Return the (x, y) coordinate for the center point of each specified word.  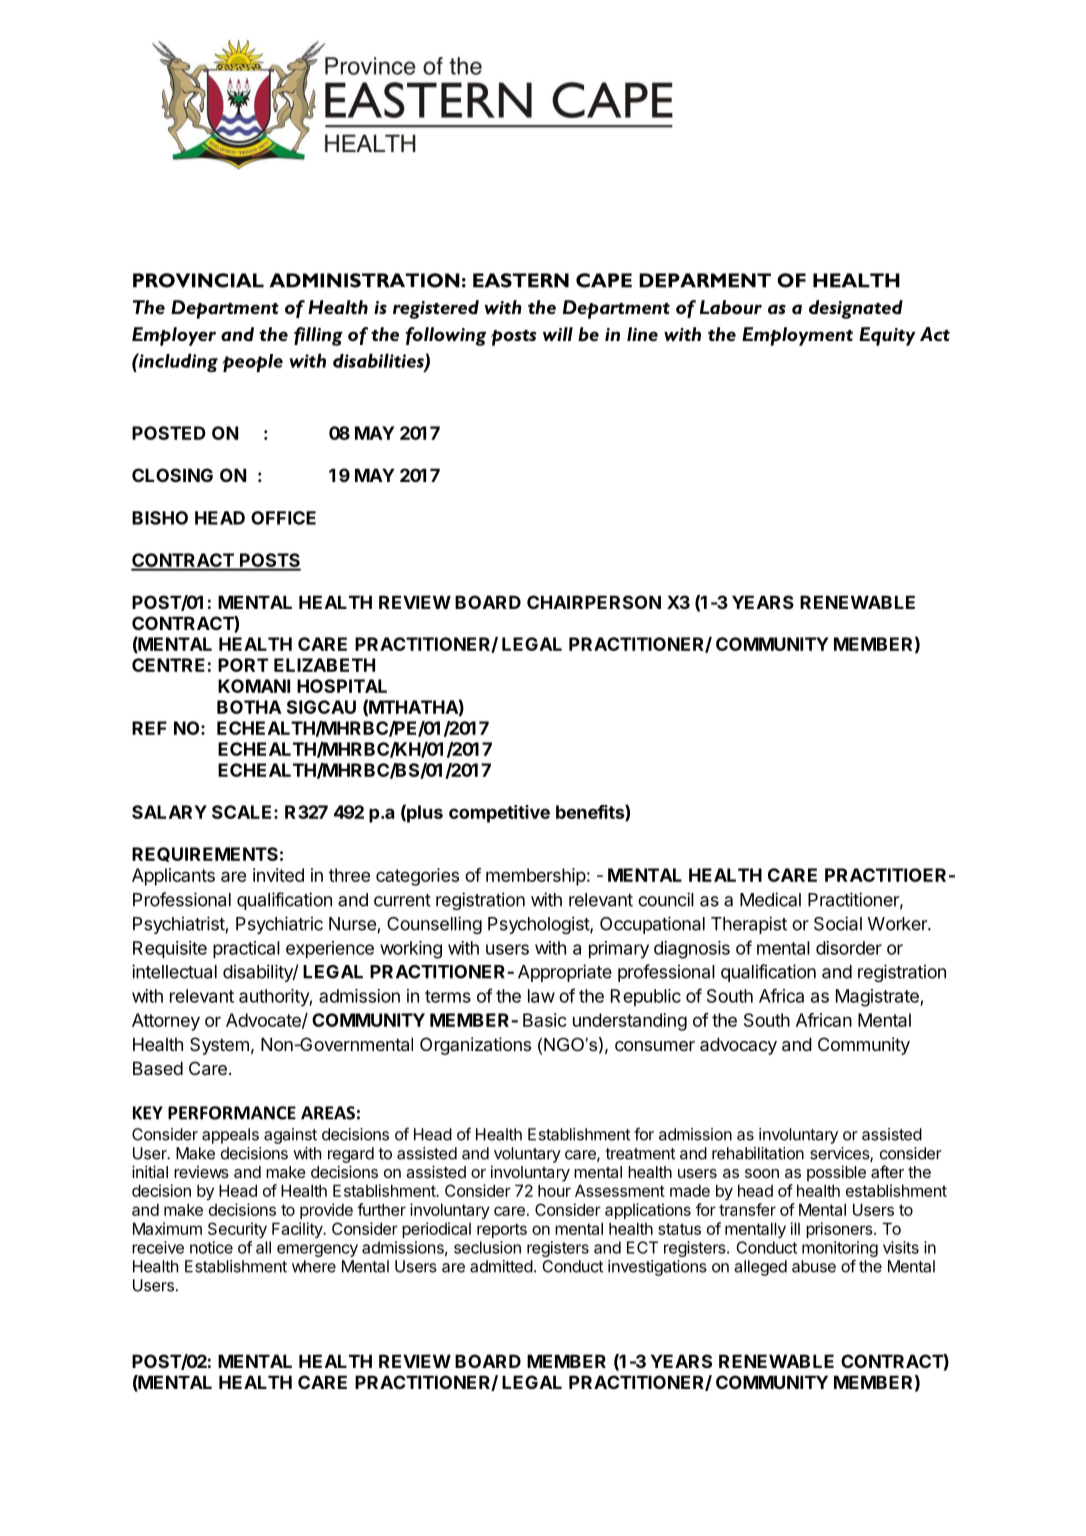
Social (838, 923)
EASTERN (521, 280)
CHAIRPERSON (594, 602)
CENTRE (168, 665)
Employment (797, 336)
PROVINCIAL (198, 280)
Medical (770, 899)
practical (246, 950)
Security (237, 1230)
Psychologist (539, 925)
